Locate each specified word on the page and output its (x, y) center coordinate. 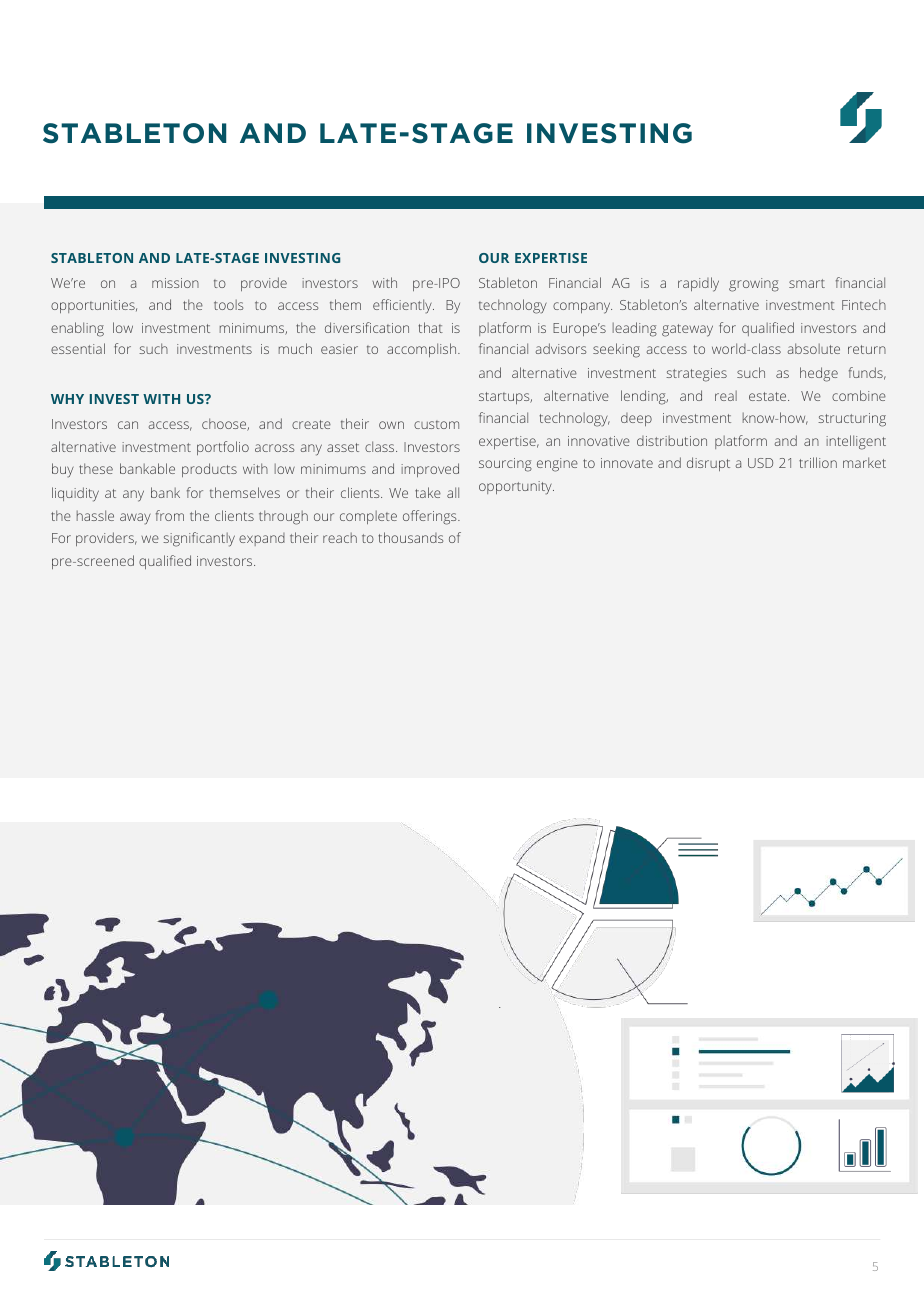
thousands (410, 537)
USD (760, 463)
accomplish (423, 350)
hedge (819, 374)
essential (78, 348)
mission (175, 283)
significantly (199, 539)
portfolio (223, 448)
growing (754, 285)
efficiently (403, 306)
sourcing (505, 465)
